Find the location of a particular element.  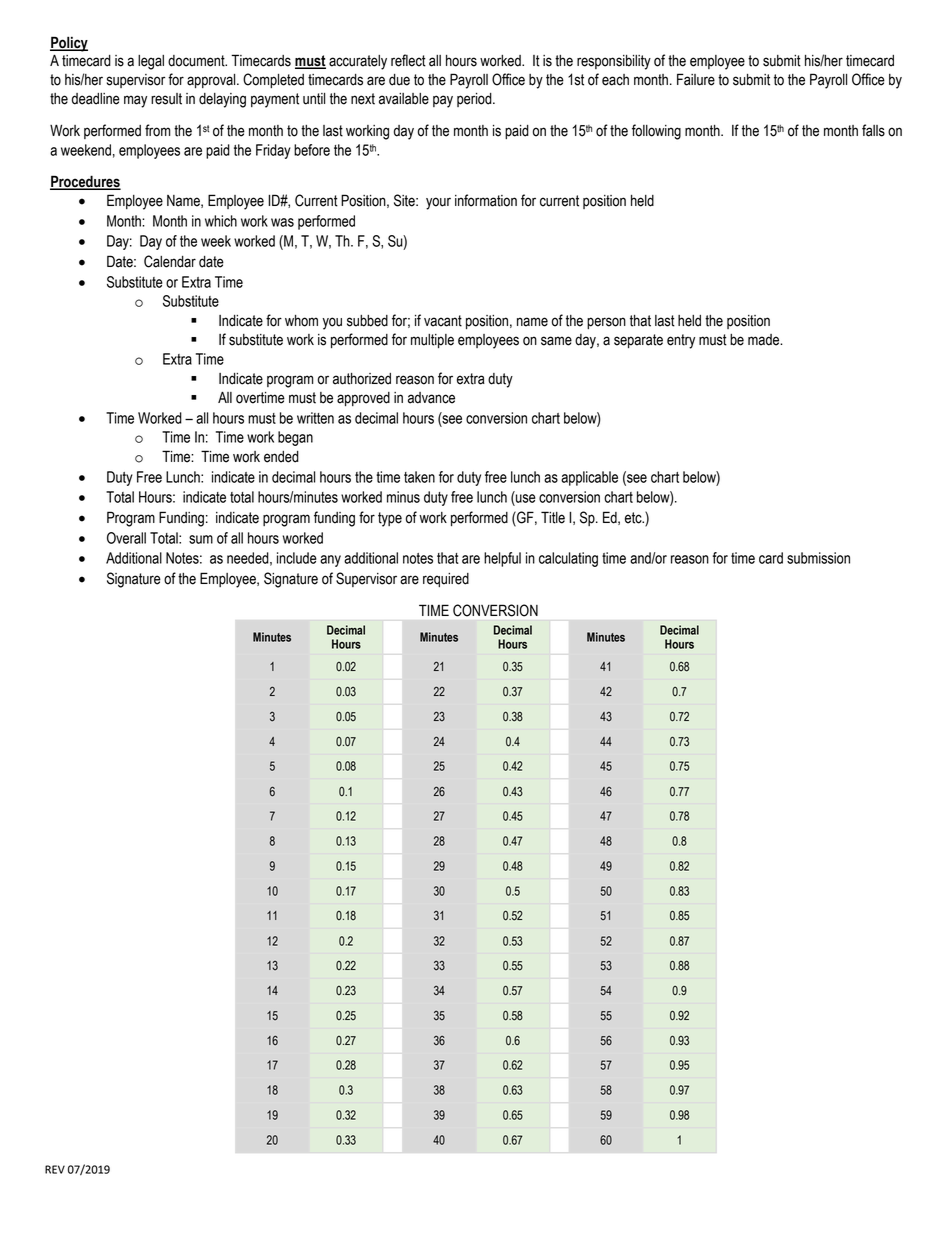

whom is located at coordinates (301, 321).
